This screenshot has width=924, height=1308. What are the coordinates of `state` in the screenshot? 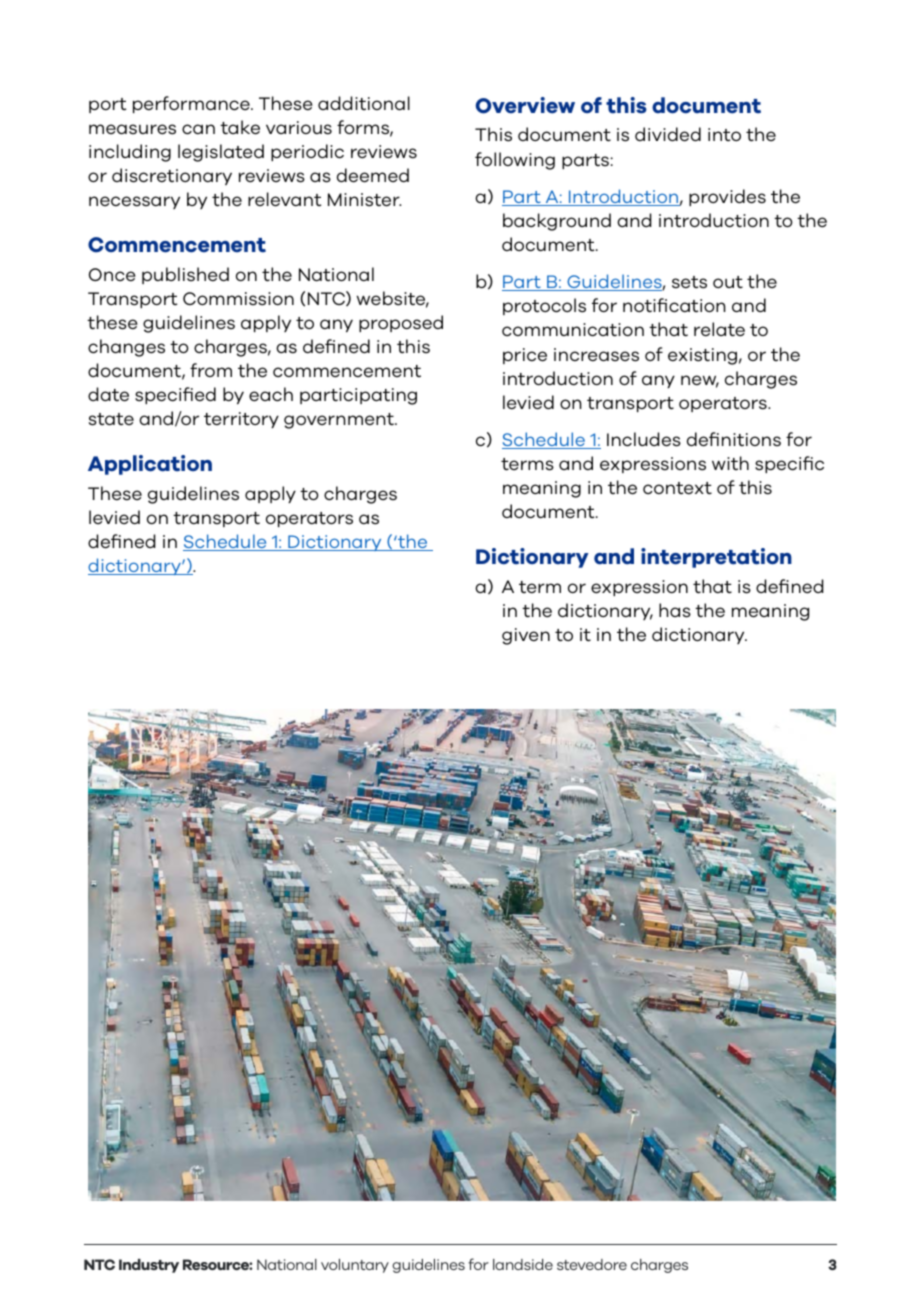 It's located at (111, 419).
